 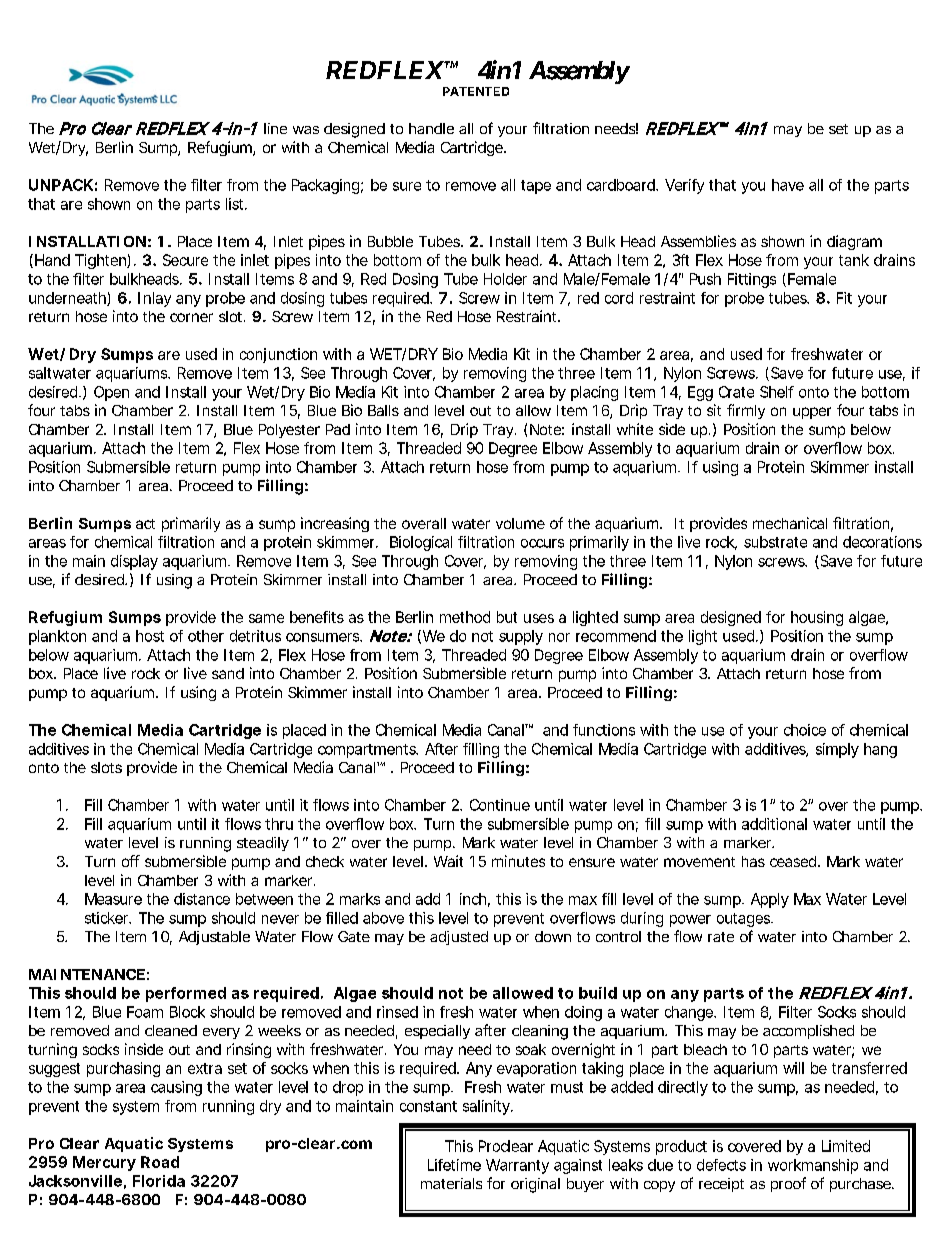 What do you see at coordinates (150, 636) in the screenshot?
I see `host` at bounding box center [150, 636].
